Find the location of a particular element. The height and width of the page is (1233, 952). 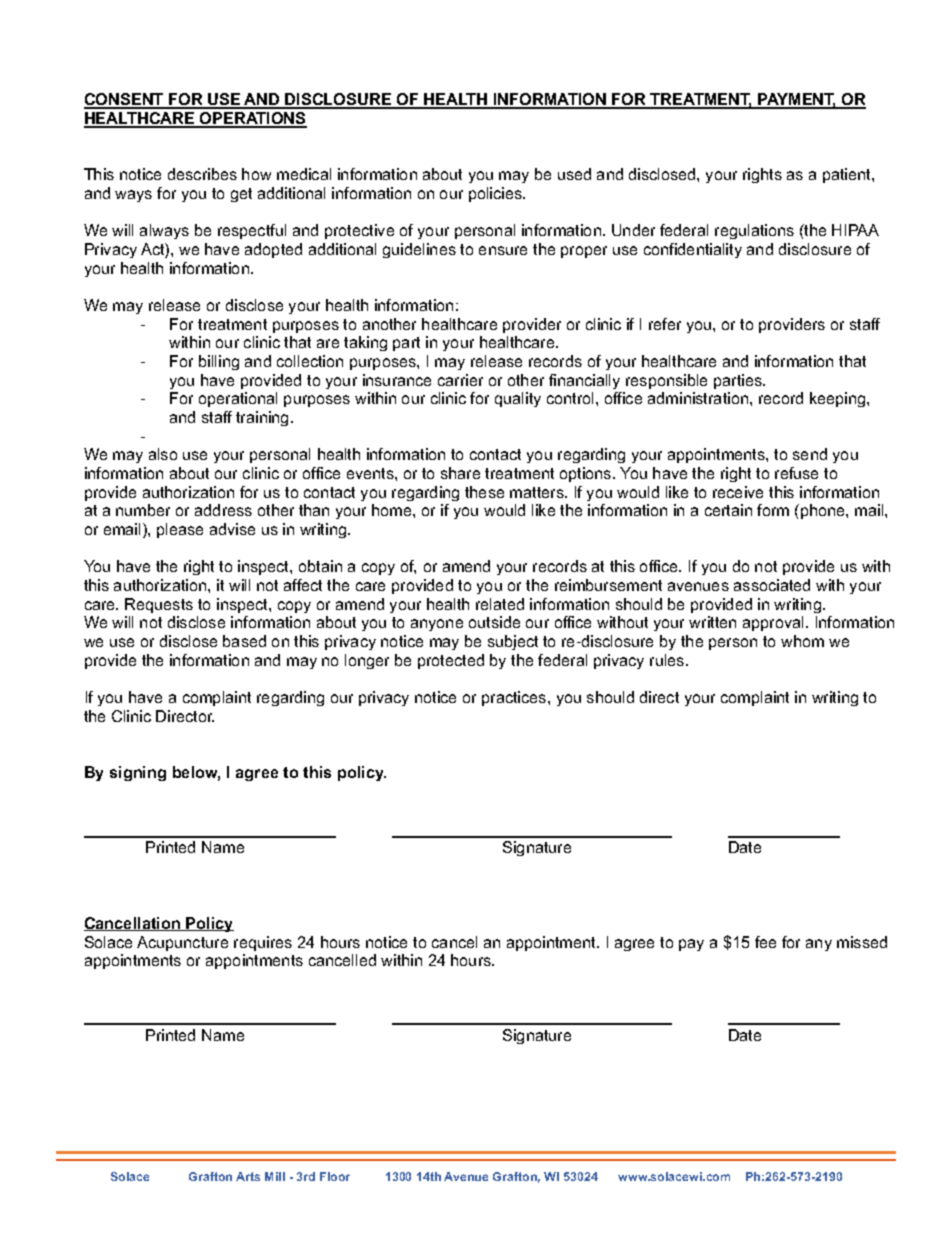

refuse is located at coordinates (796, 473).
